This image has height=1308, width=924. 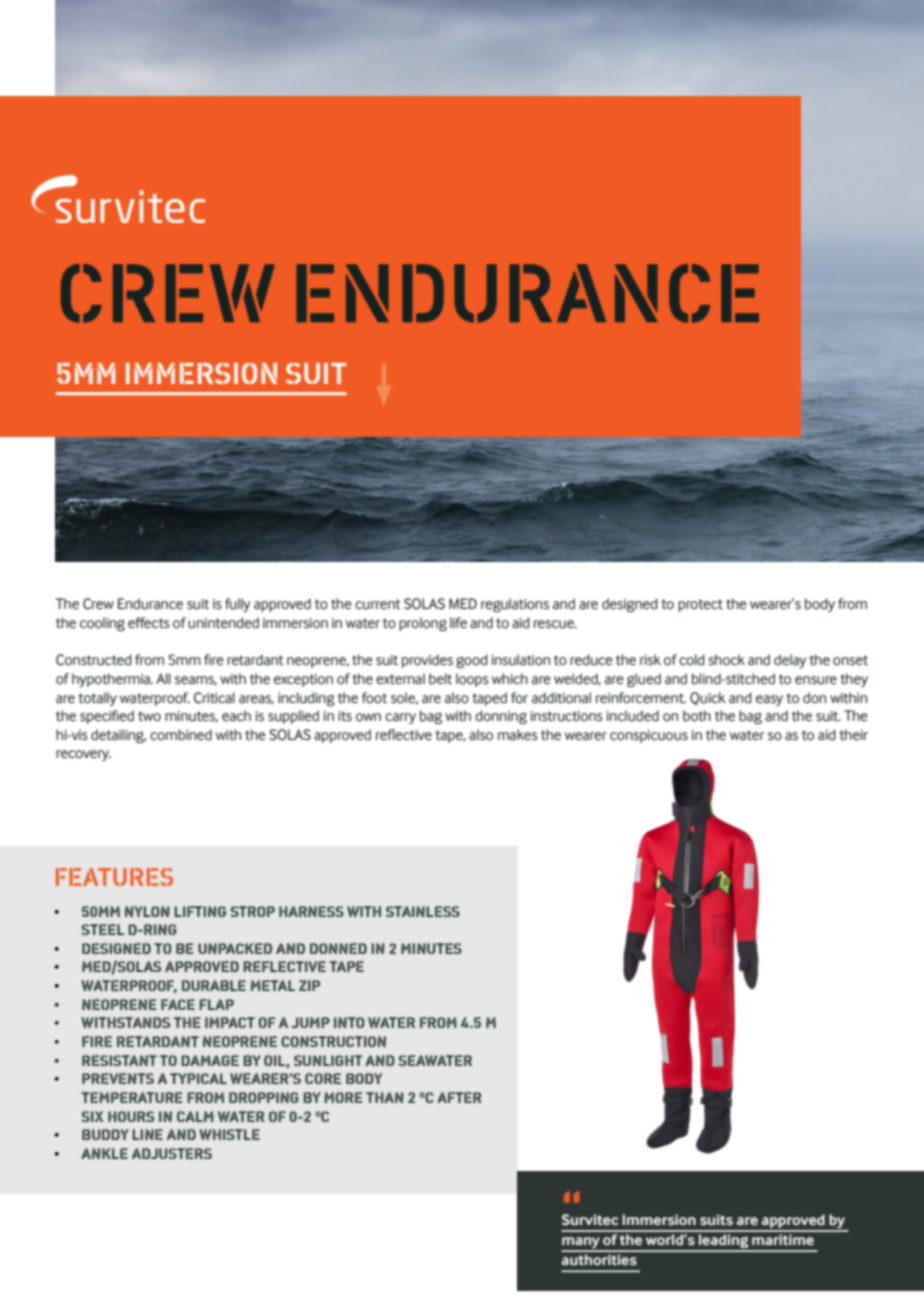 I want to click on ADJUSTERS, so click(x=172, y=1153).
